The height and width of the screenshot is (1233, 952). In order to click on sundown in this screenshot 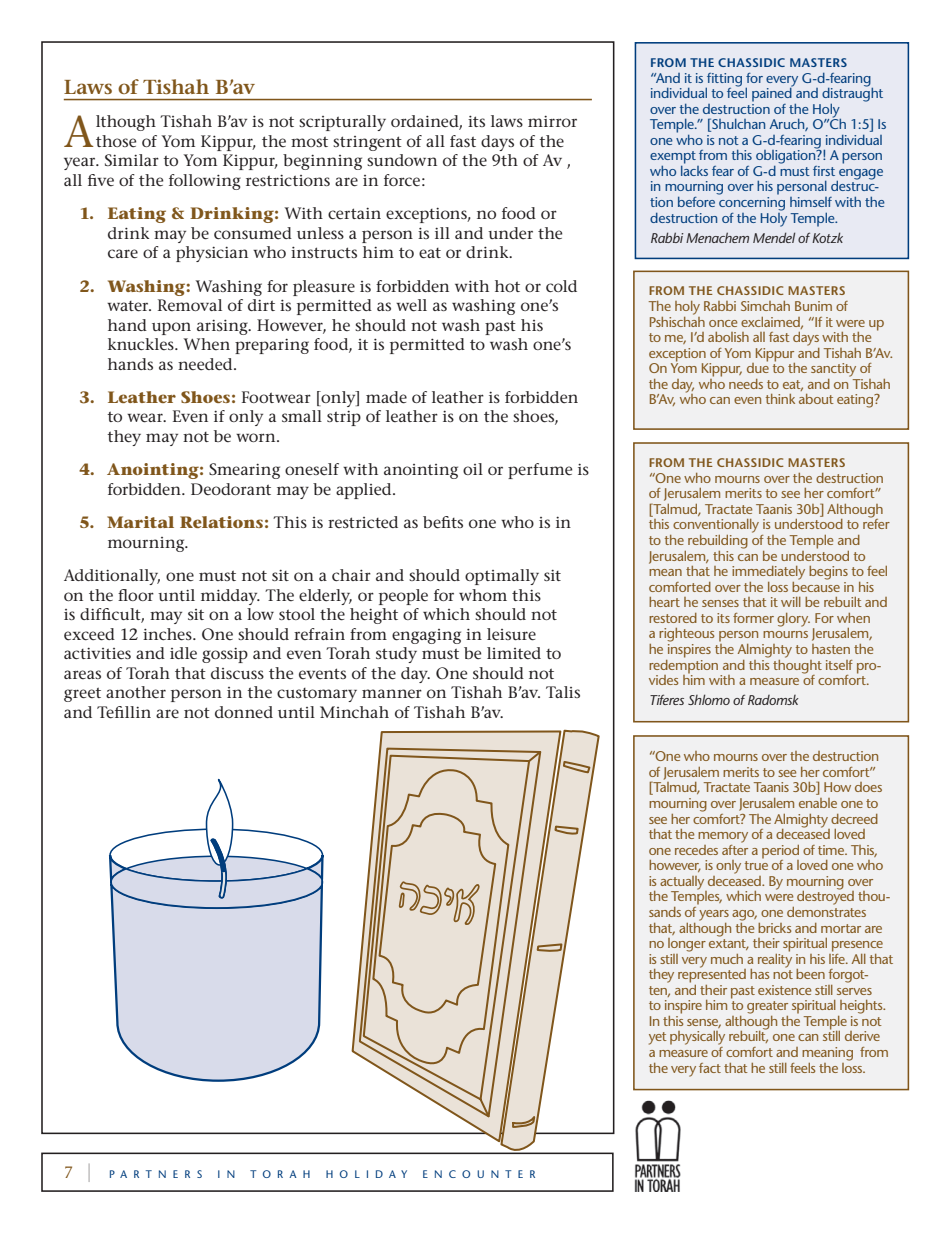, I will do `click(402, 160)`.
